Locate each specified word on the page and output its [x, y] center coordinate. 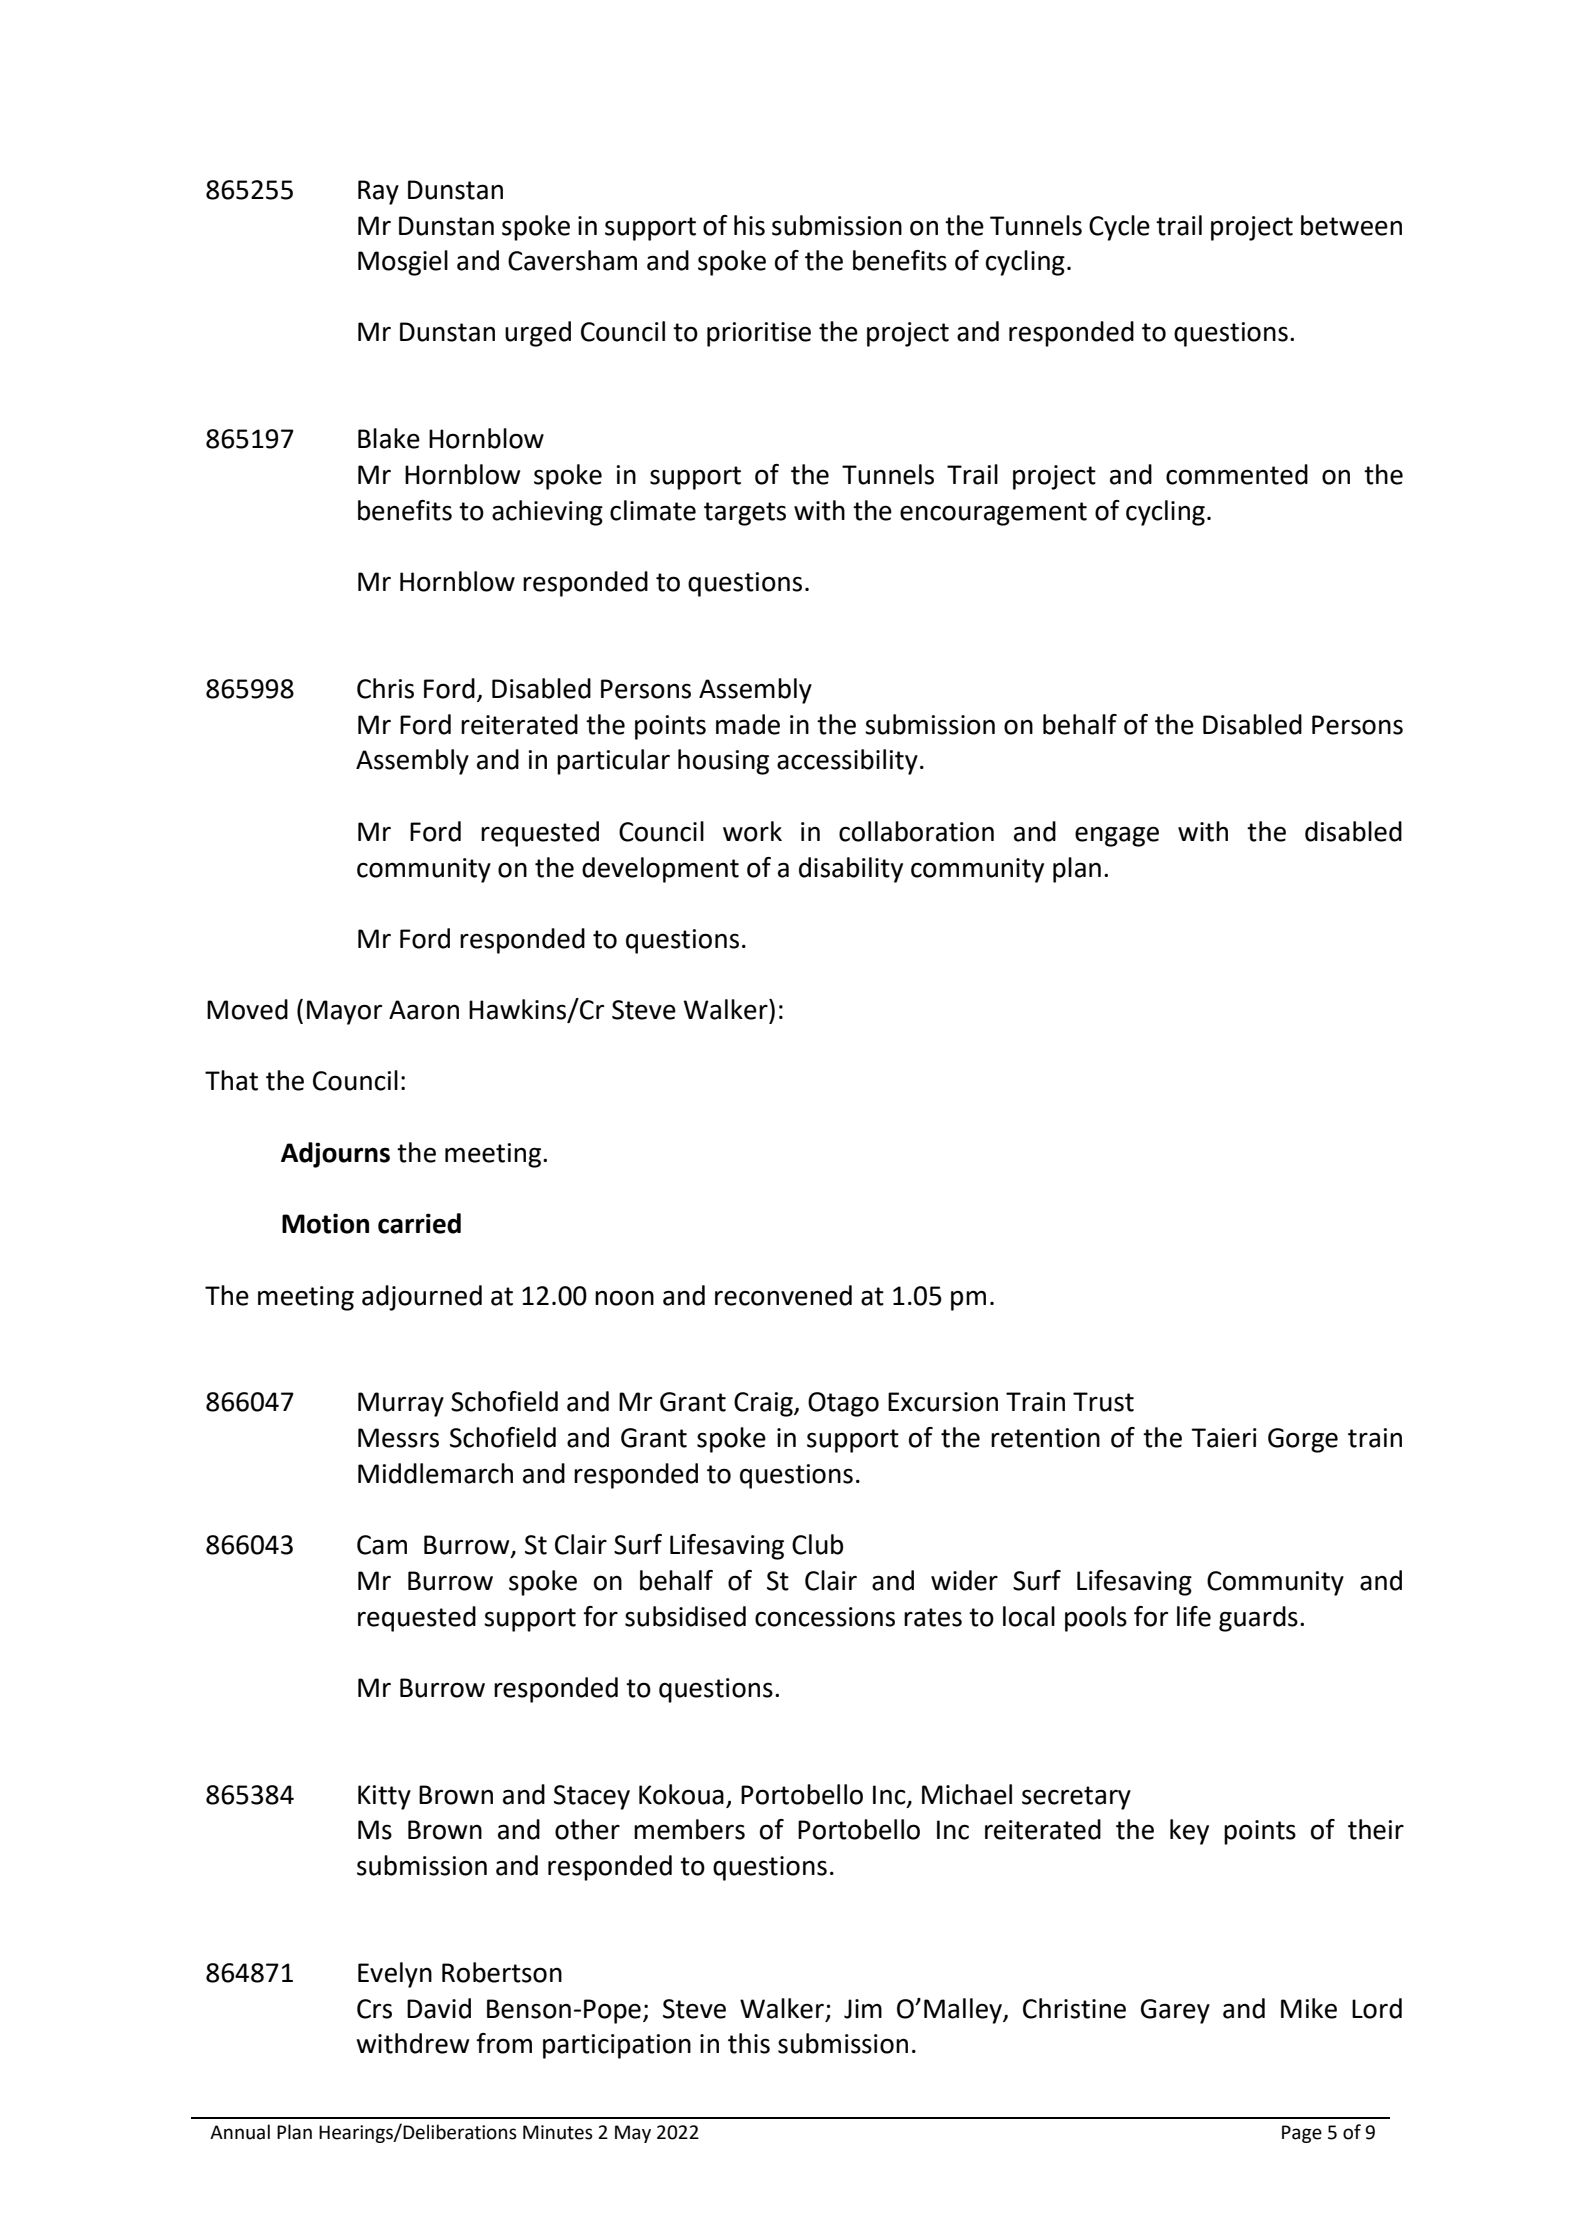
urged [538, 334]
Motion [325, 1223]
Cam [382, 1545]
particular [613, 762]
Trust [1103, 1402]
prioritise [759, 334]
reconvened [783, 1295]
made [748, 724]
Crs [374, 2009]
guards [1258, 1619]
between [1351, 225]
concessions [825, 1617]
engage [1117, 836]
